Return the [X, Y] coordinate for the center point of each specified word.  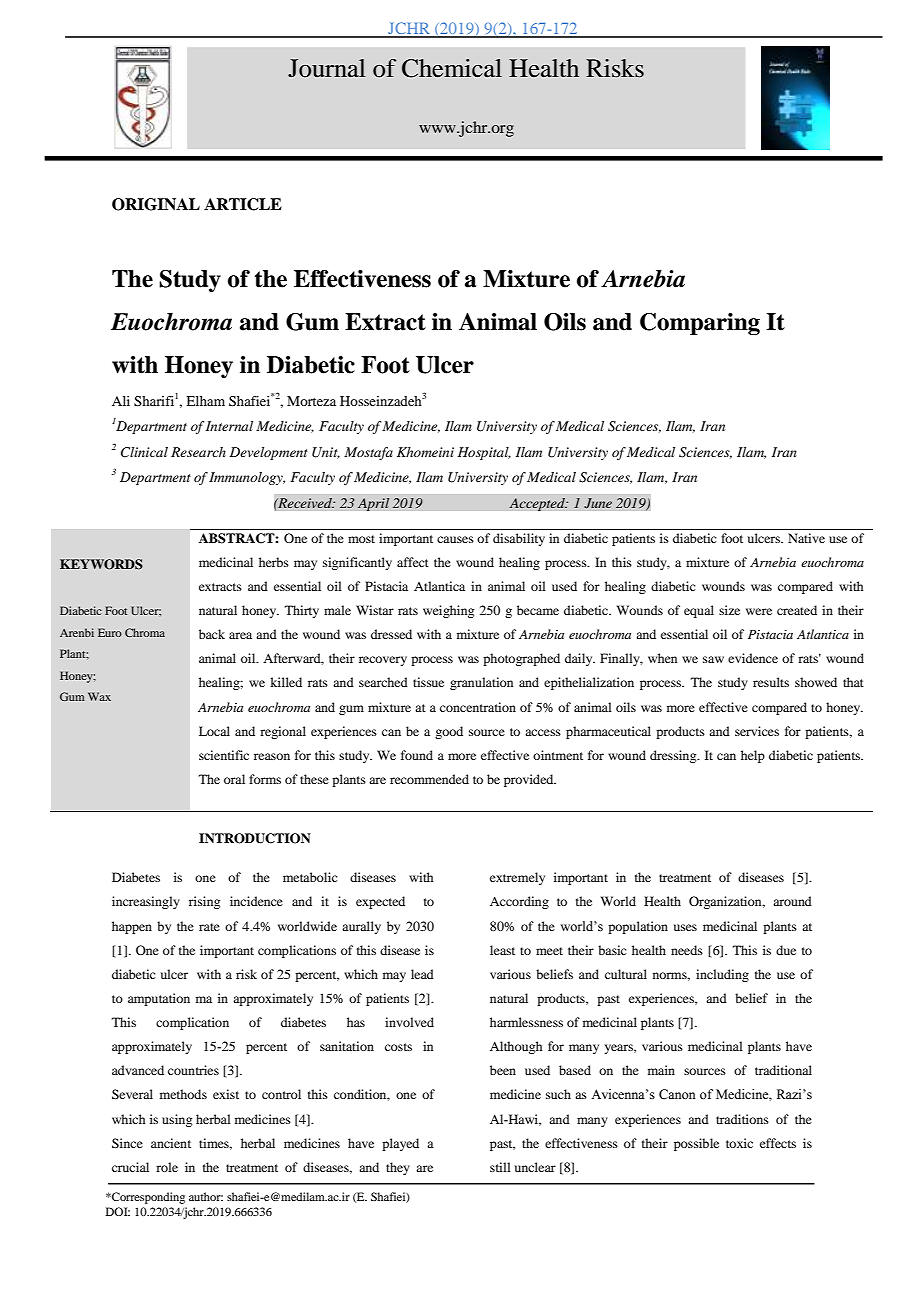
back [212, 634]
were [759, 611]
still [500, 1167]
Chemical [452, 68]
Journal [327, 68]
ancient [171, 1143]
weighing [448, 611]
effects [778, 1143]
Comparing [700, 324]
